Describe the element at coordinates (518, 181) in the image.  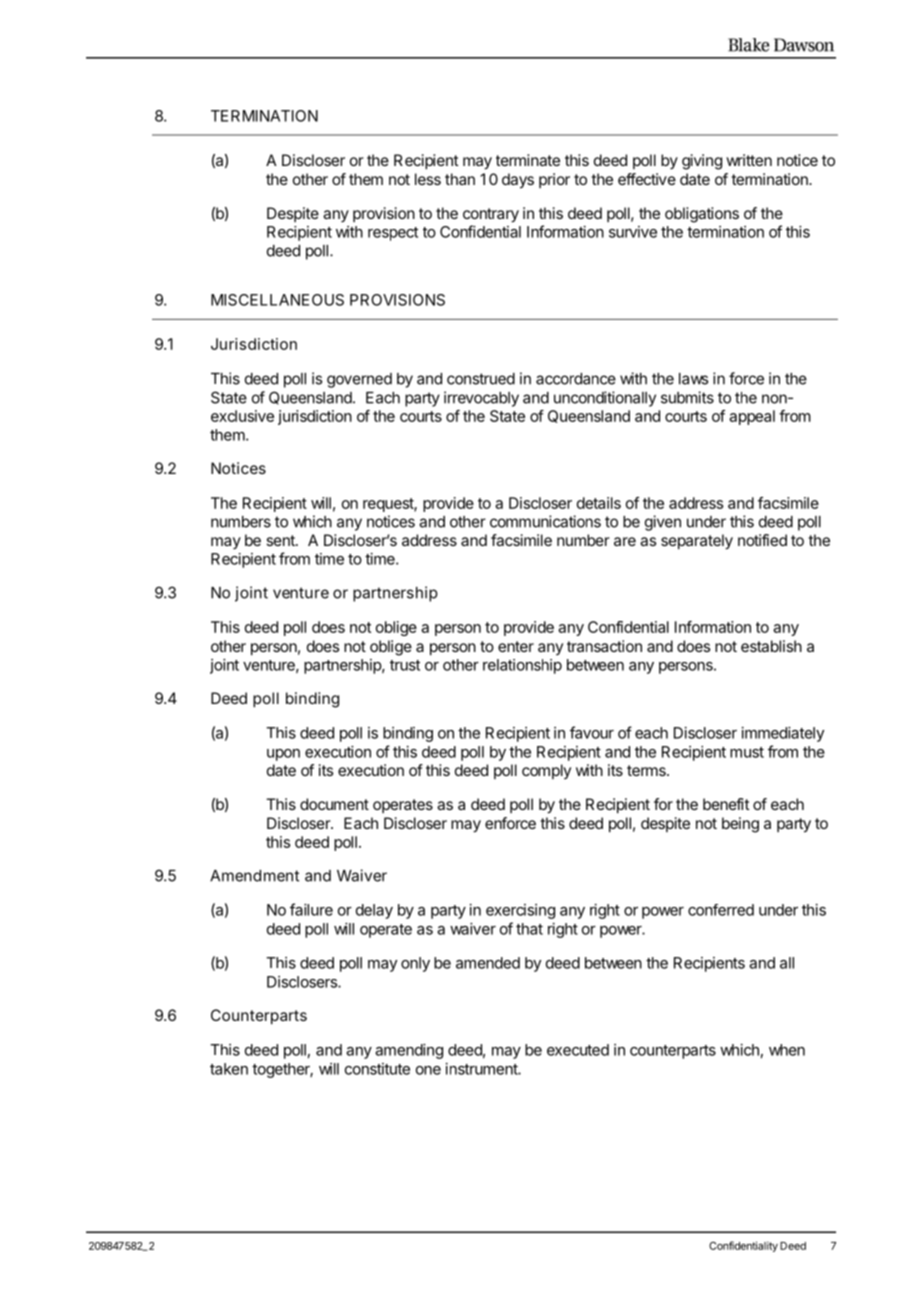
I see `days` at that location.
